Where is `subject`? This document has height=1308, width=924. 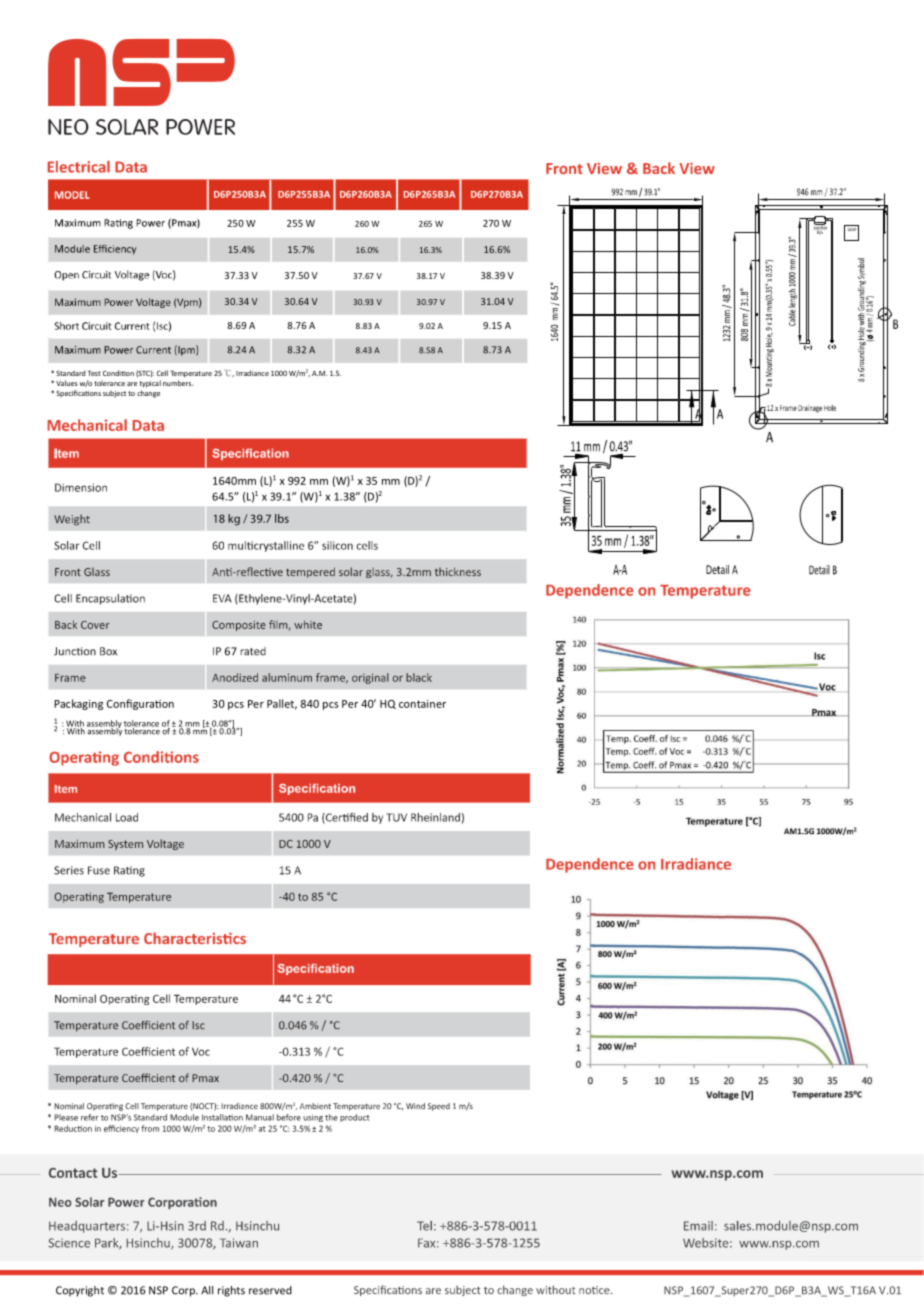 subject is located at coordinates (114, 394).
